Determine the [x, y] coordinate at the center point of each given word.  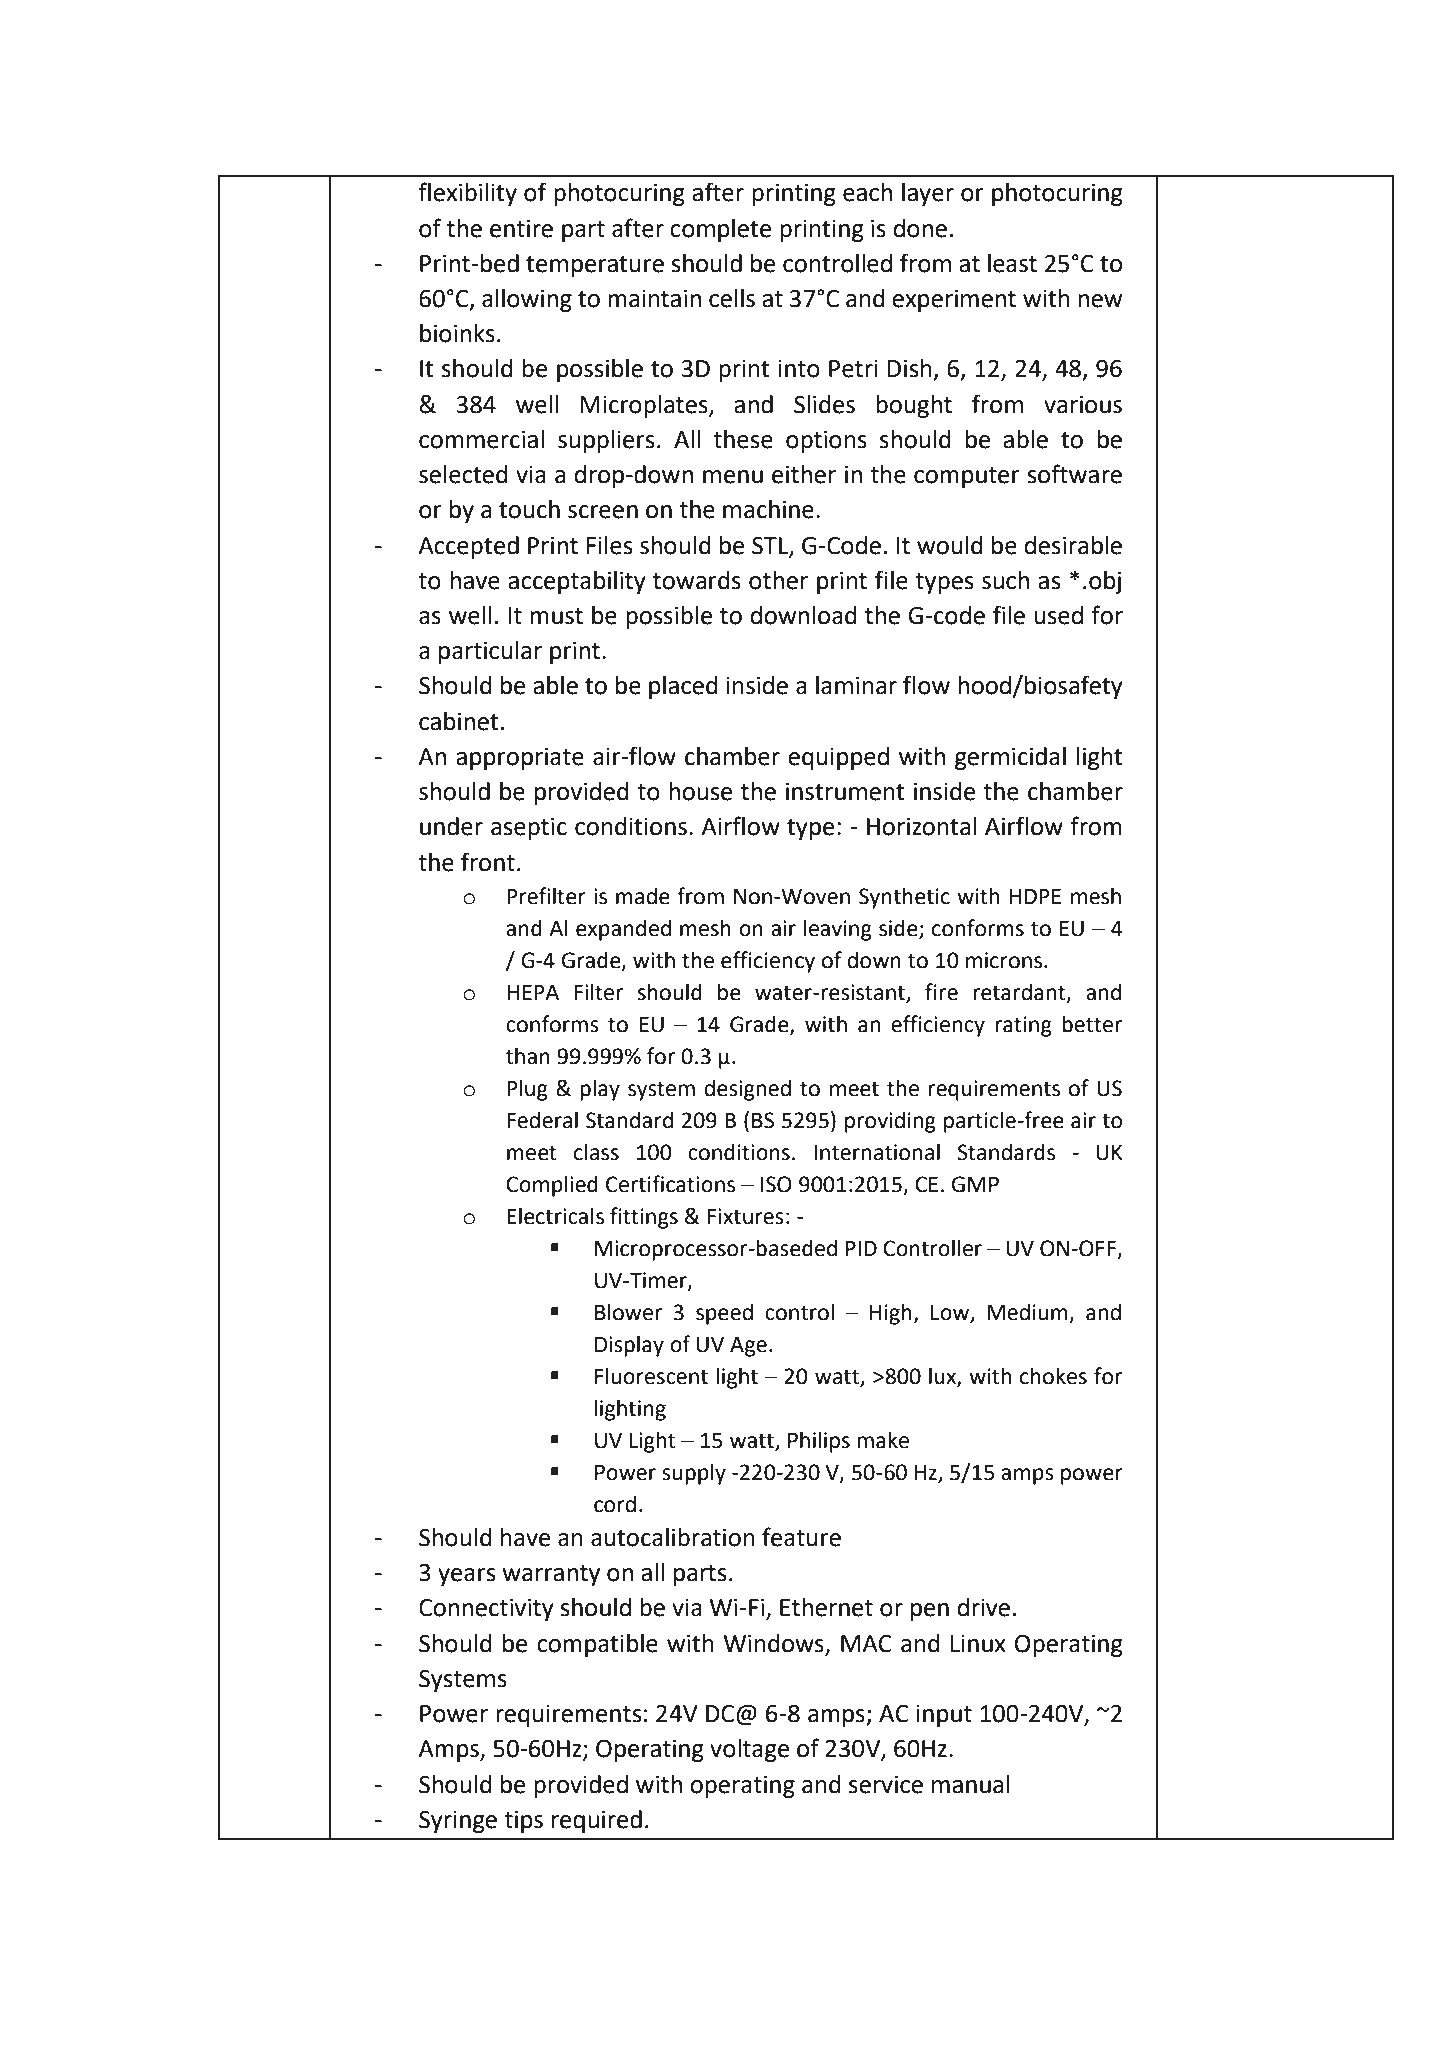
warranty [551, 1575]
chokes [1053, 1376]
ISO [776, 1184]
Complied [552, 1186]
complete [720, 230]
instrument [845, 792]
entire [521, 229]
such [1005, 580]
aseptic [529, 829]
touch [529, 509]
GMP [975, 1184]
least [1012, 263]
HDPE [1035, 896]
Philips [819, 1442]
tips [523, 1822]
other [778, 580]
